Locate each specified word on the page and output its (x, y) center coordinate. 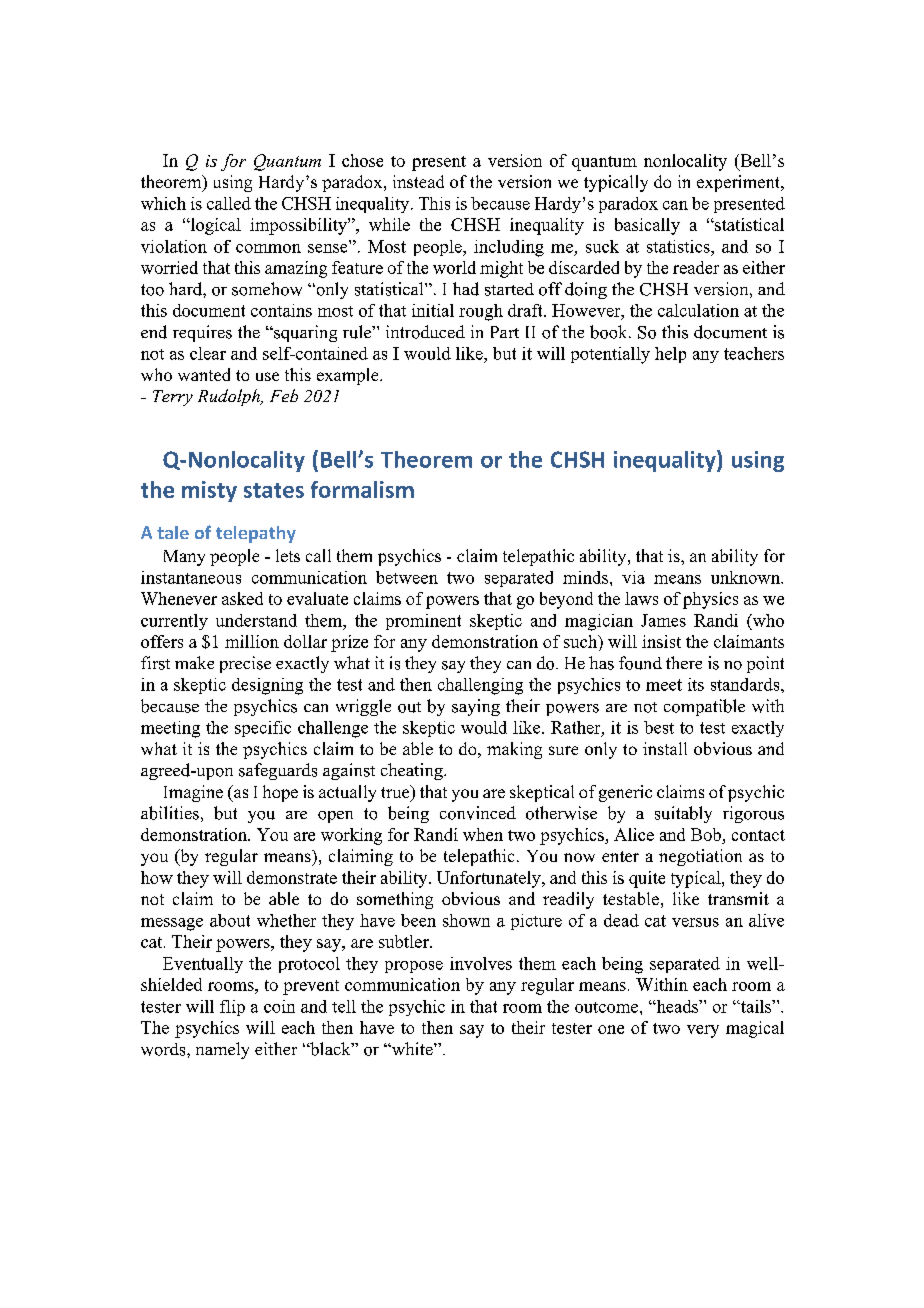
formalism (362, 489)
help (670, 355)
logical (214, 226)
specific (263, 729)
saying (476, 707)
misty (209, 491)
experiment (740, 183)
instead (418, 181)
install (665, 748)
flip (232, 1008)
